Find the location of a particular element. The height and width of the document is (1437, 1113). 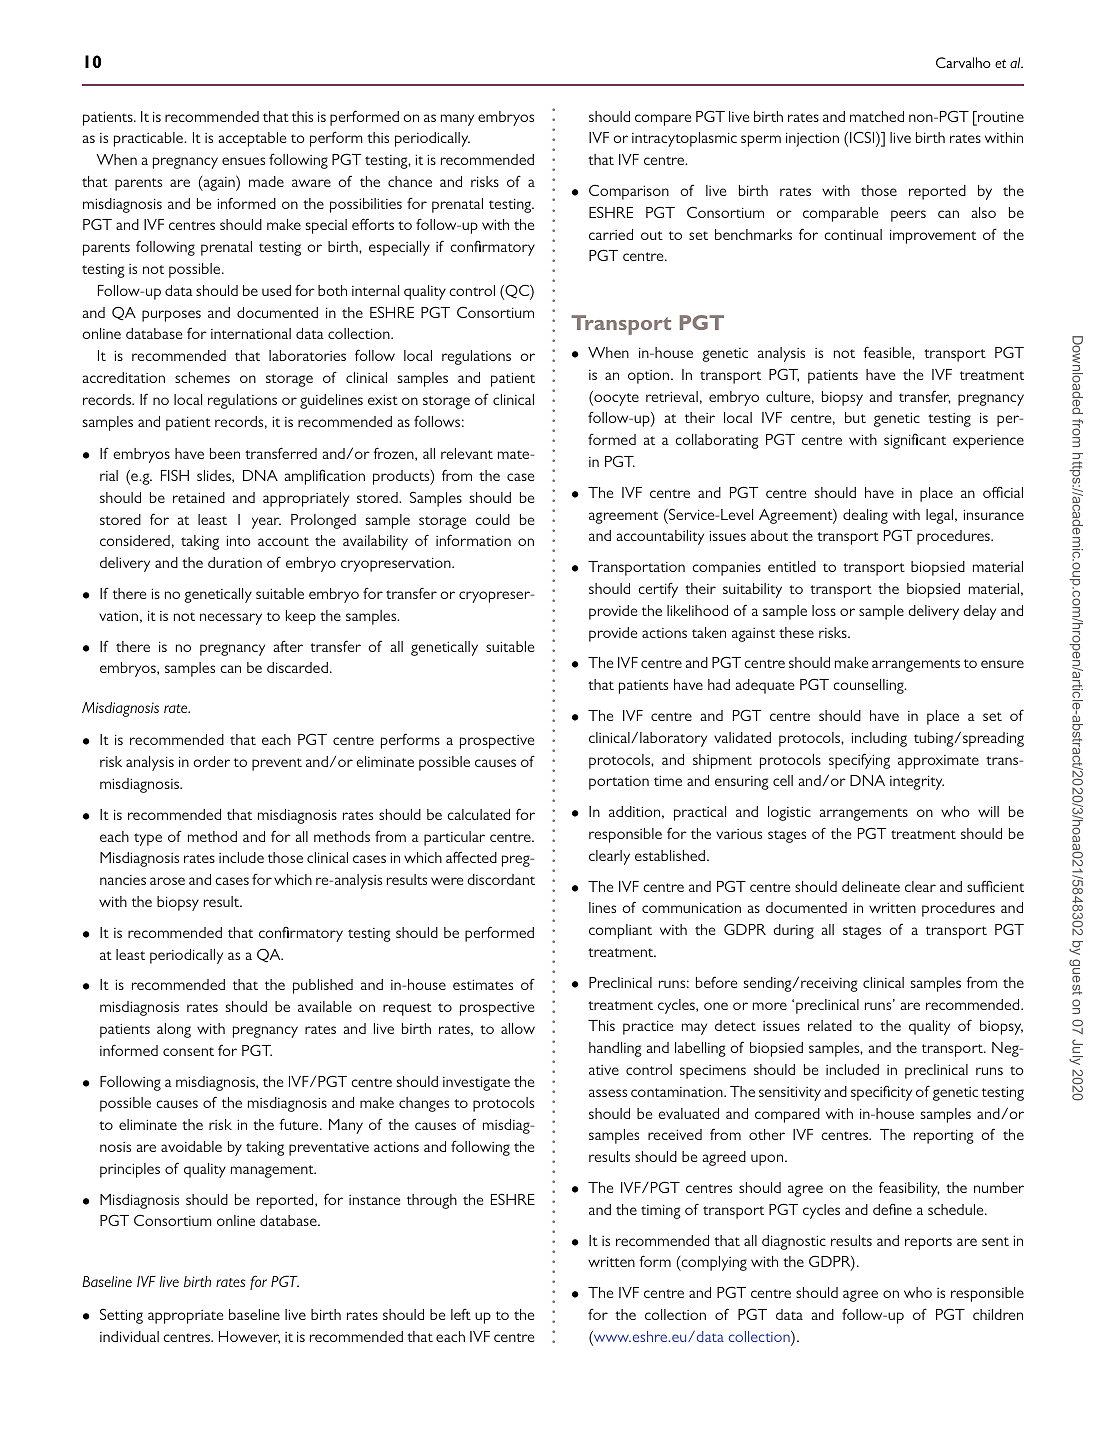

However is located at coordinates (249, 1337).
